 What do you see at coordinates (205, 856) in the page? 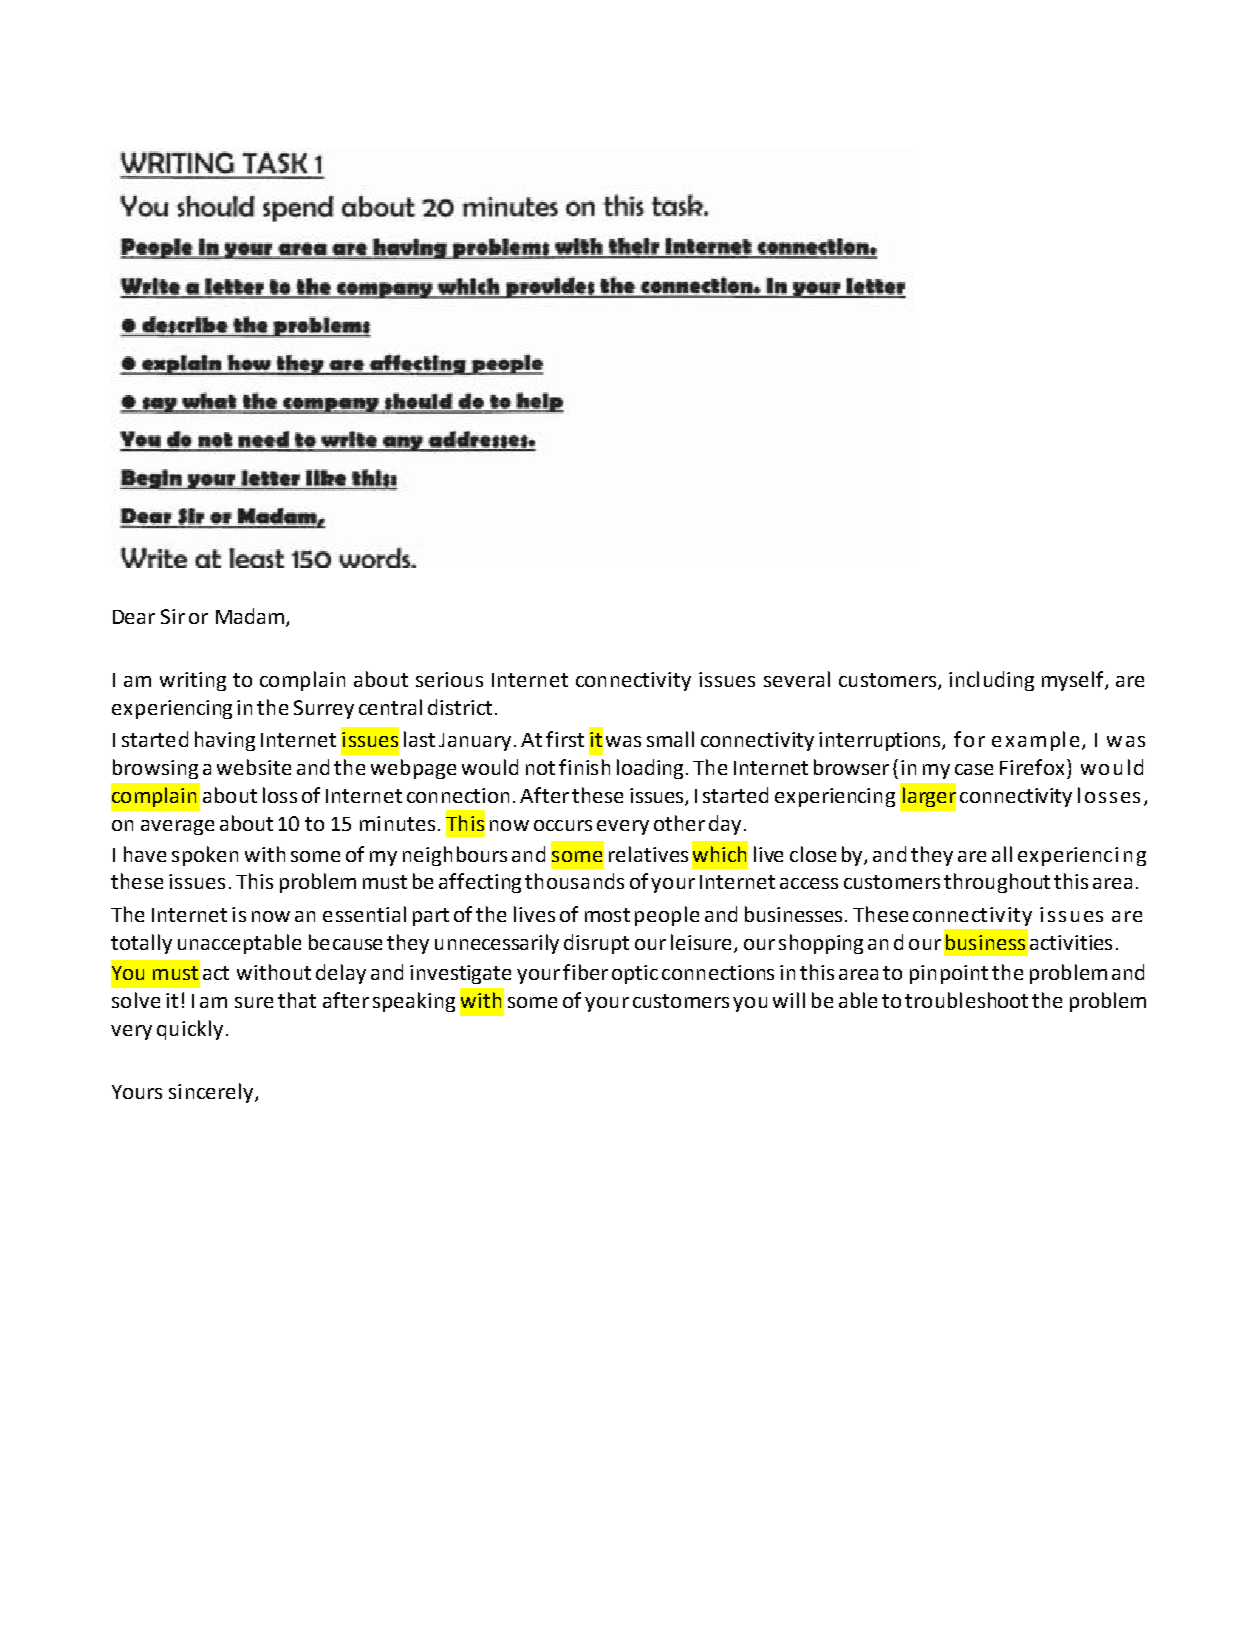
I see `spoken` at bounding box center [205, 856].
